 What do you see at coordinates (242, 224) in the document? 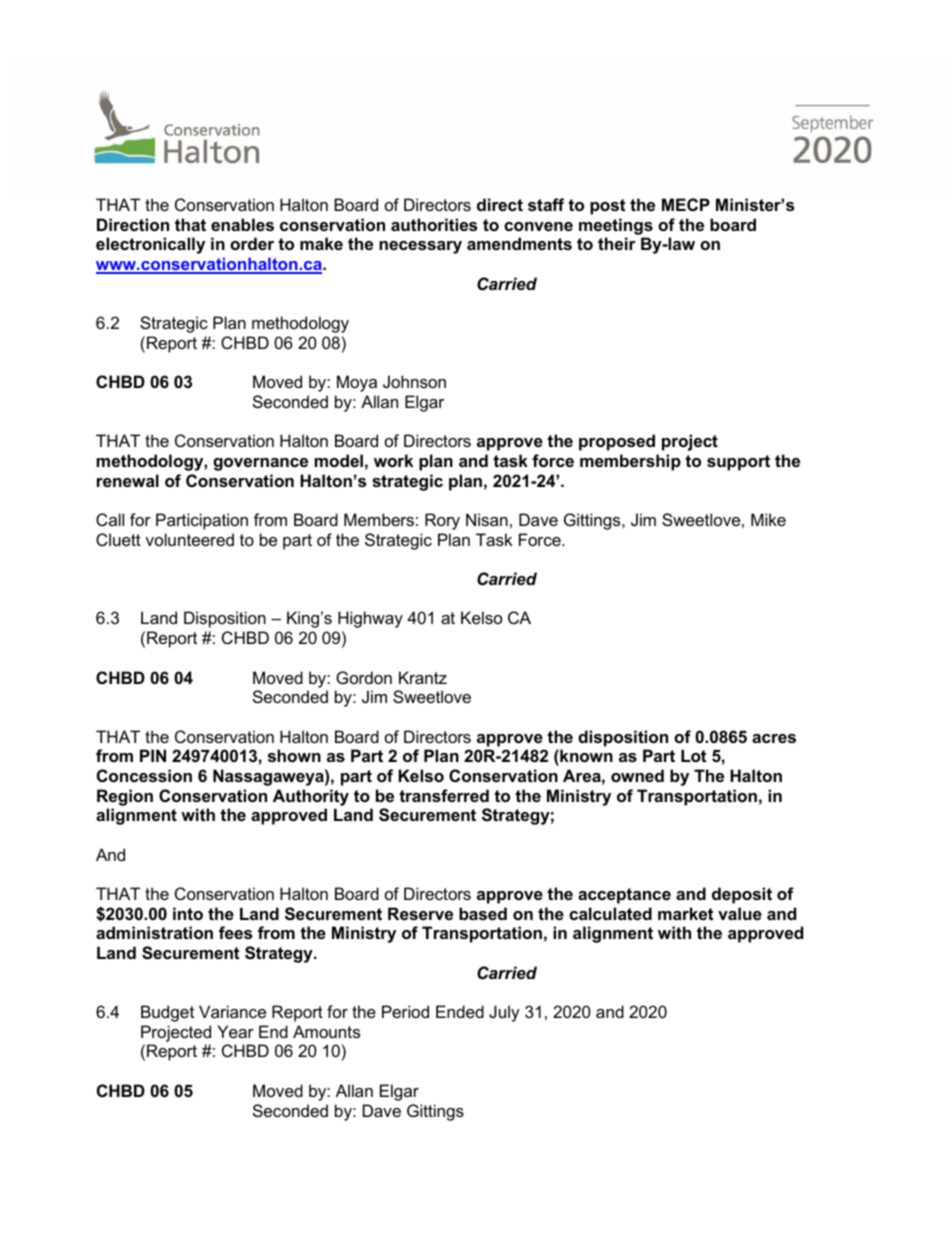
I see `enables` at bounding box center [242, 224].
